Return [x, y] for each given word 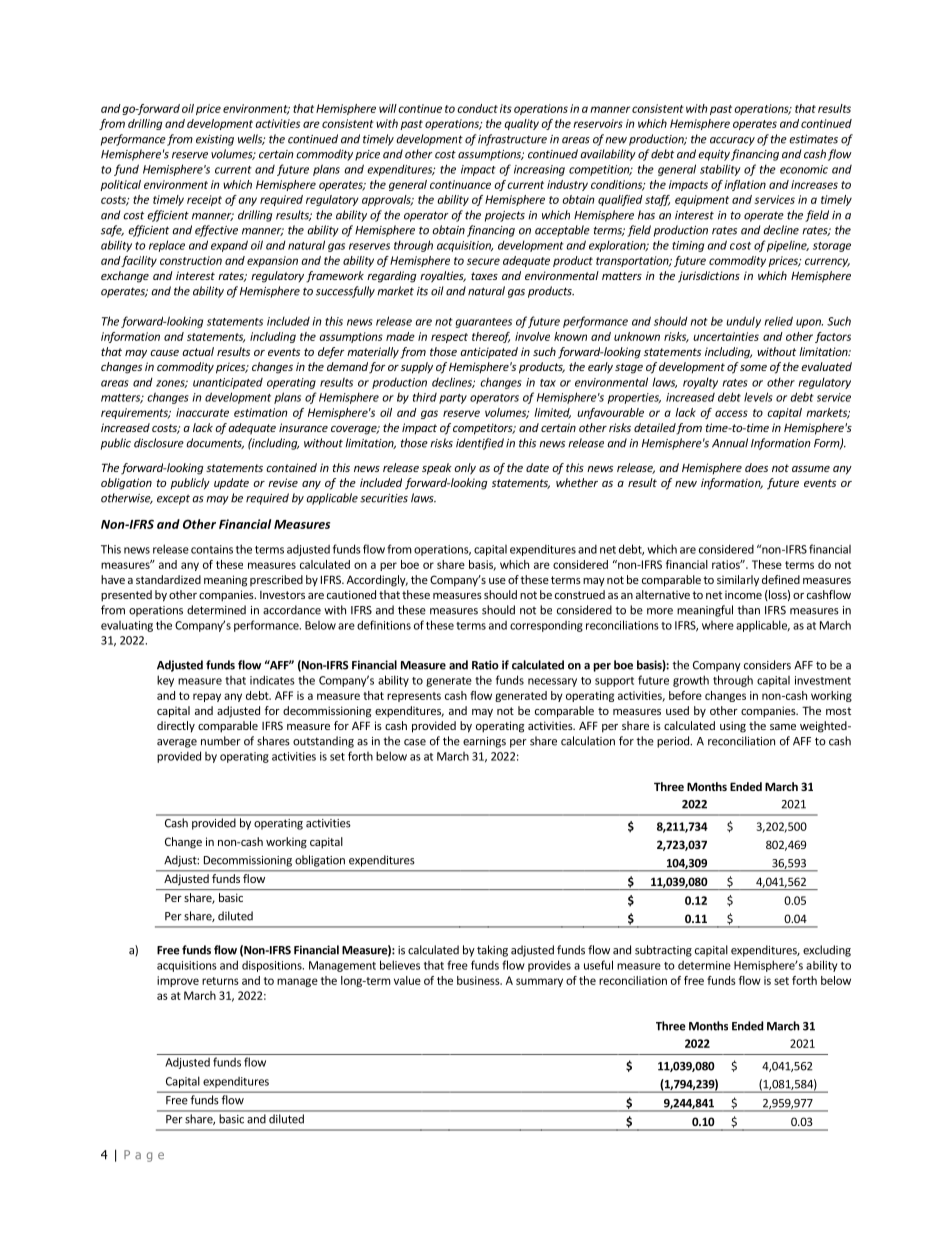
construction [191, 260]
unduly [743, 322]
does [756, 467]
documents [215, 443]
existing [215, 140]
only [465, 469]
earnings [484, 742]
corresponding [546, 626]
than [748, 610]
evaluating [127, 626]
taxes [484, 276]
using [733, 727]
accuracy [732, 141]
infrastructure [512, 140]
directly [176, 727]
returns [220, 981]
